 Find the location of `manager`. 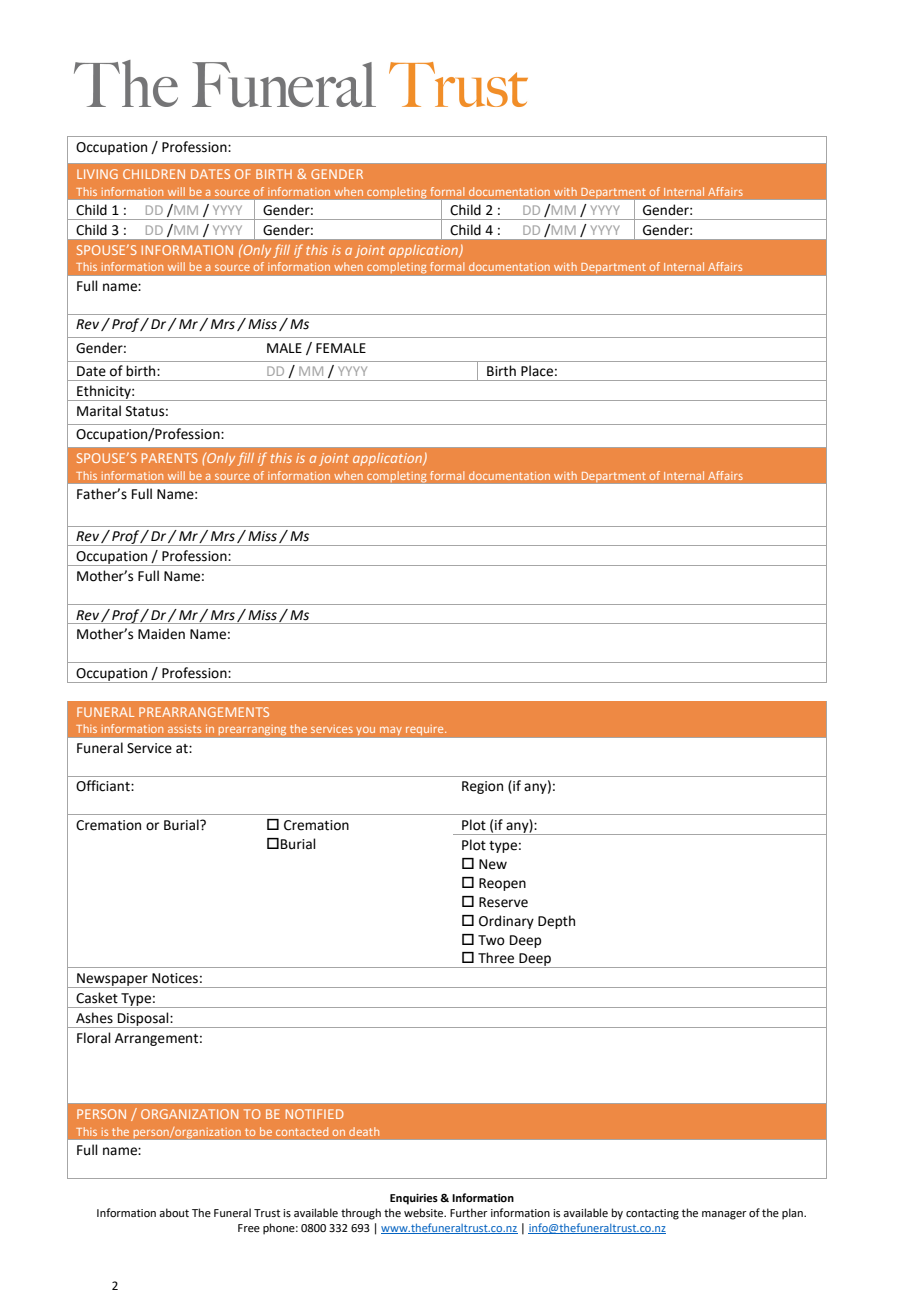

manager is located at coordinates (724, 1215).
